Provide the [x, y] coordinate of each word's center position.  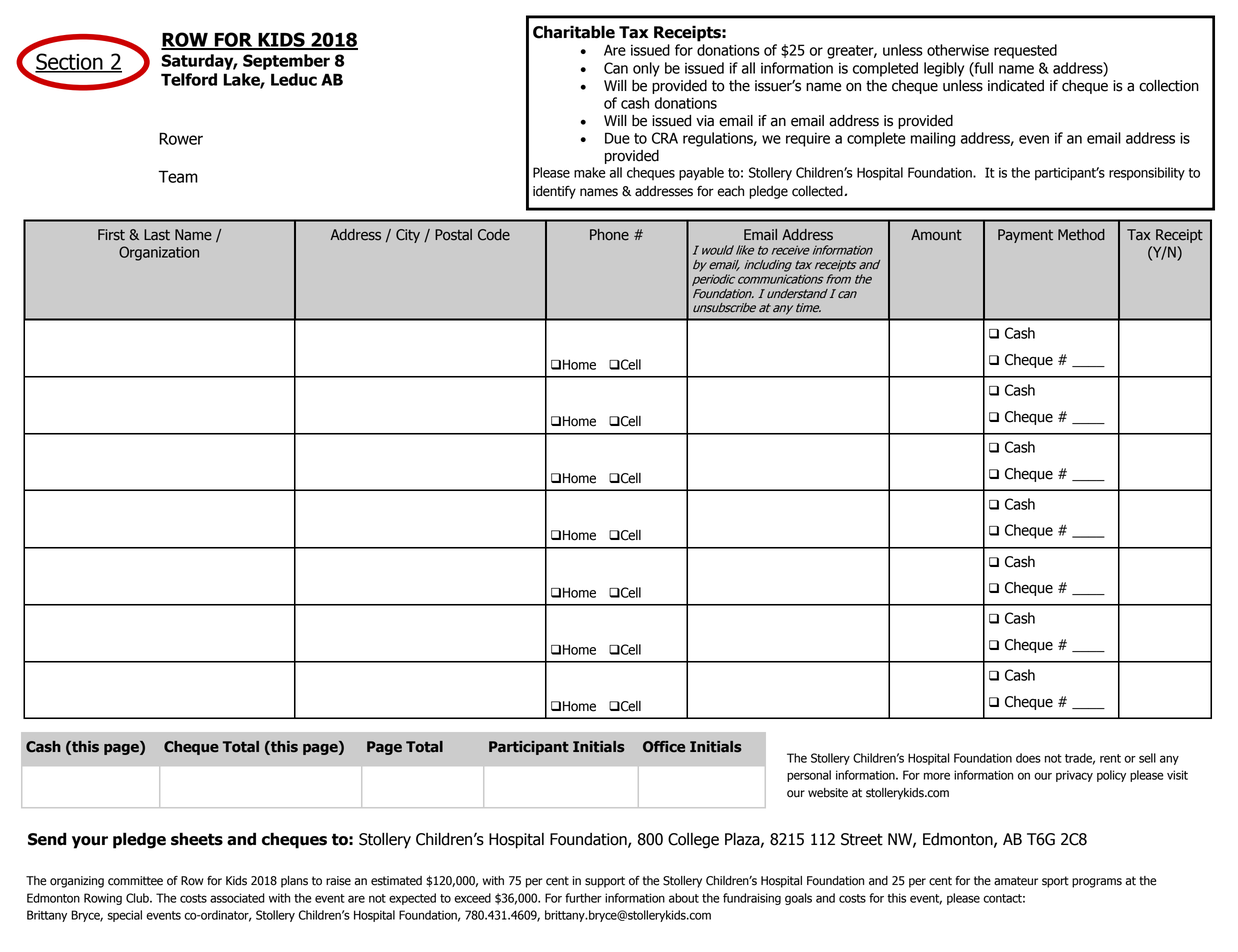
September [286, 62]
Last [157, 235]
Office [664, 747]
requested [1025, 51]
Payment [1025, 236]
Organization [159, 253]
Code [494, 235]
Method [1081, 235]
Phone [609, 235]
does [1028, 758]
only [646, 69]
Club [138, 898]
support [605, 882]
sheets [197, 839]
